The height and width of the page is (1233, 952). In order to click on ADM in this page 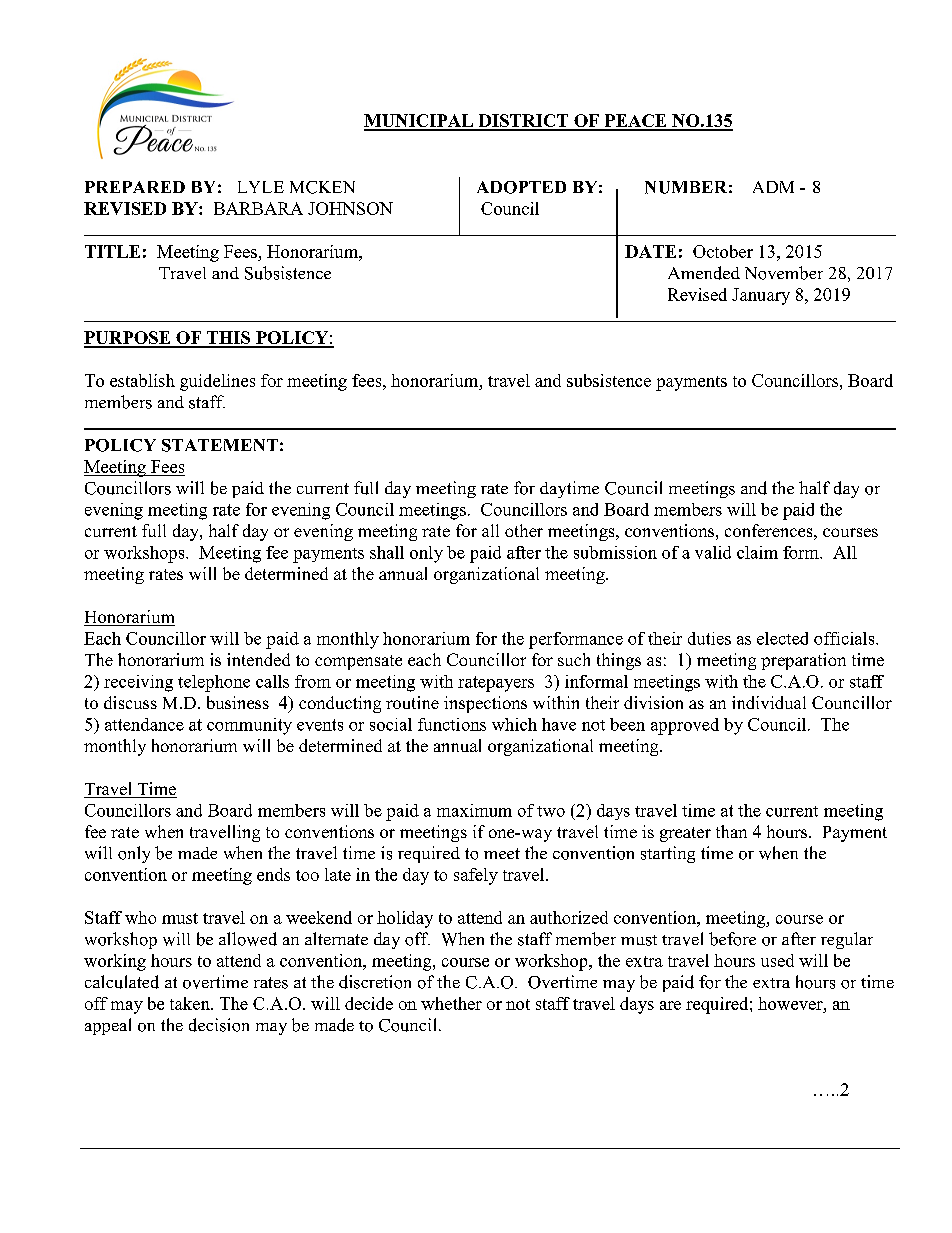, I will do `click(773, 187)`.
